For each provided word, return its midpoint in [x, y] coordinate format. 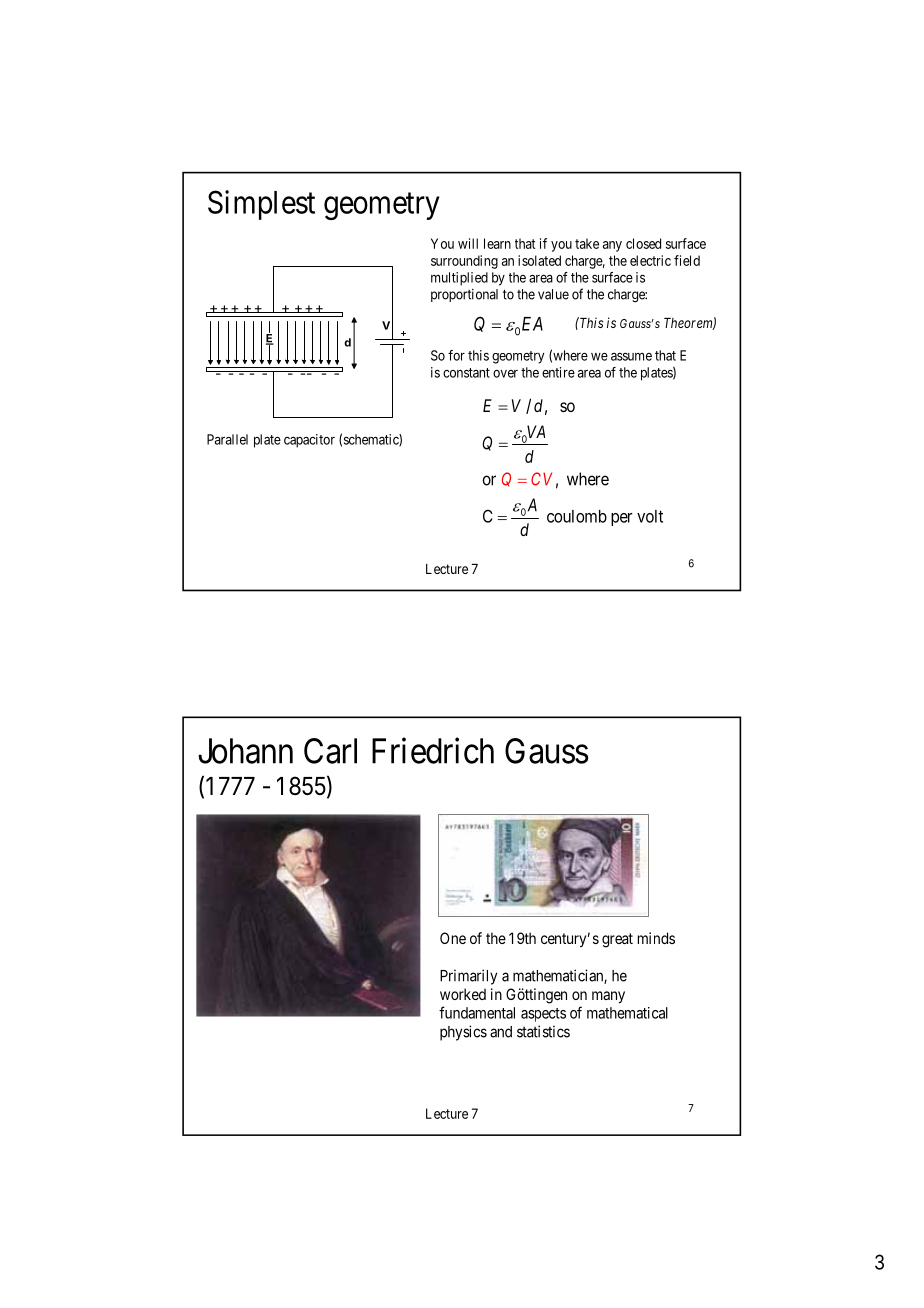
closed [643, 243]
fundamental [477, 1012]
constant [466, 373]
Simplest [261, 205]
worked [463, 994]
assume [631, 356]
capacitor [309, 441]
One [453, 938]
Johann [245, 751]
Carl [330, 751]
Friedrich [433, 750]
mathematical [627, 1013]
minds [656, 938]
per [622, 519]
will [468, 243]
